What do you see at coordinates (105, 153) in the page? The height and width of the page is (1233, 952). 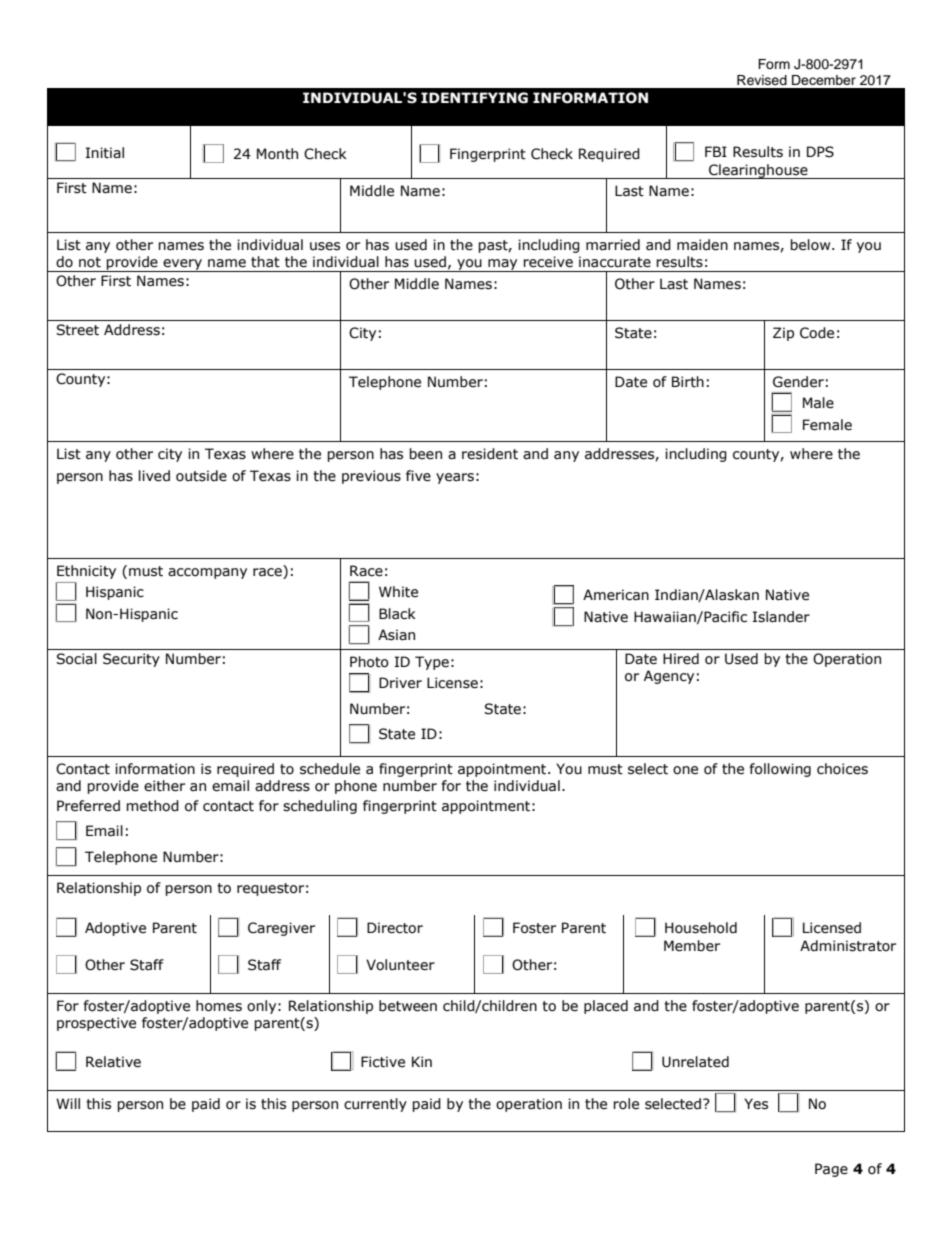 I see `Initial` at bounding box center [105, 153].
